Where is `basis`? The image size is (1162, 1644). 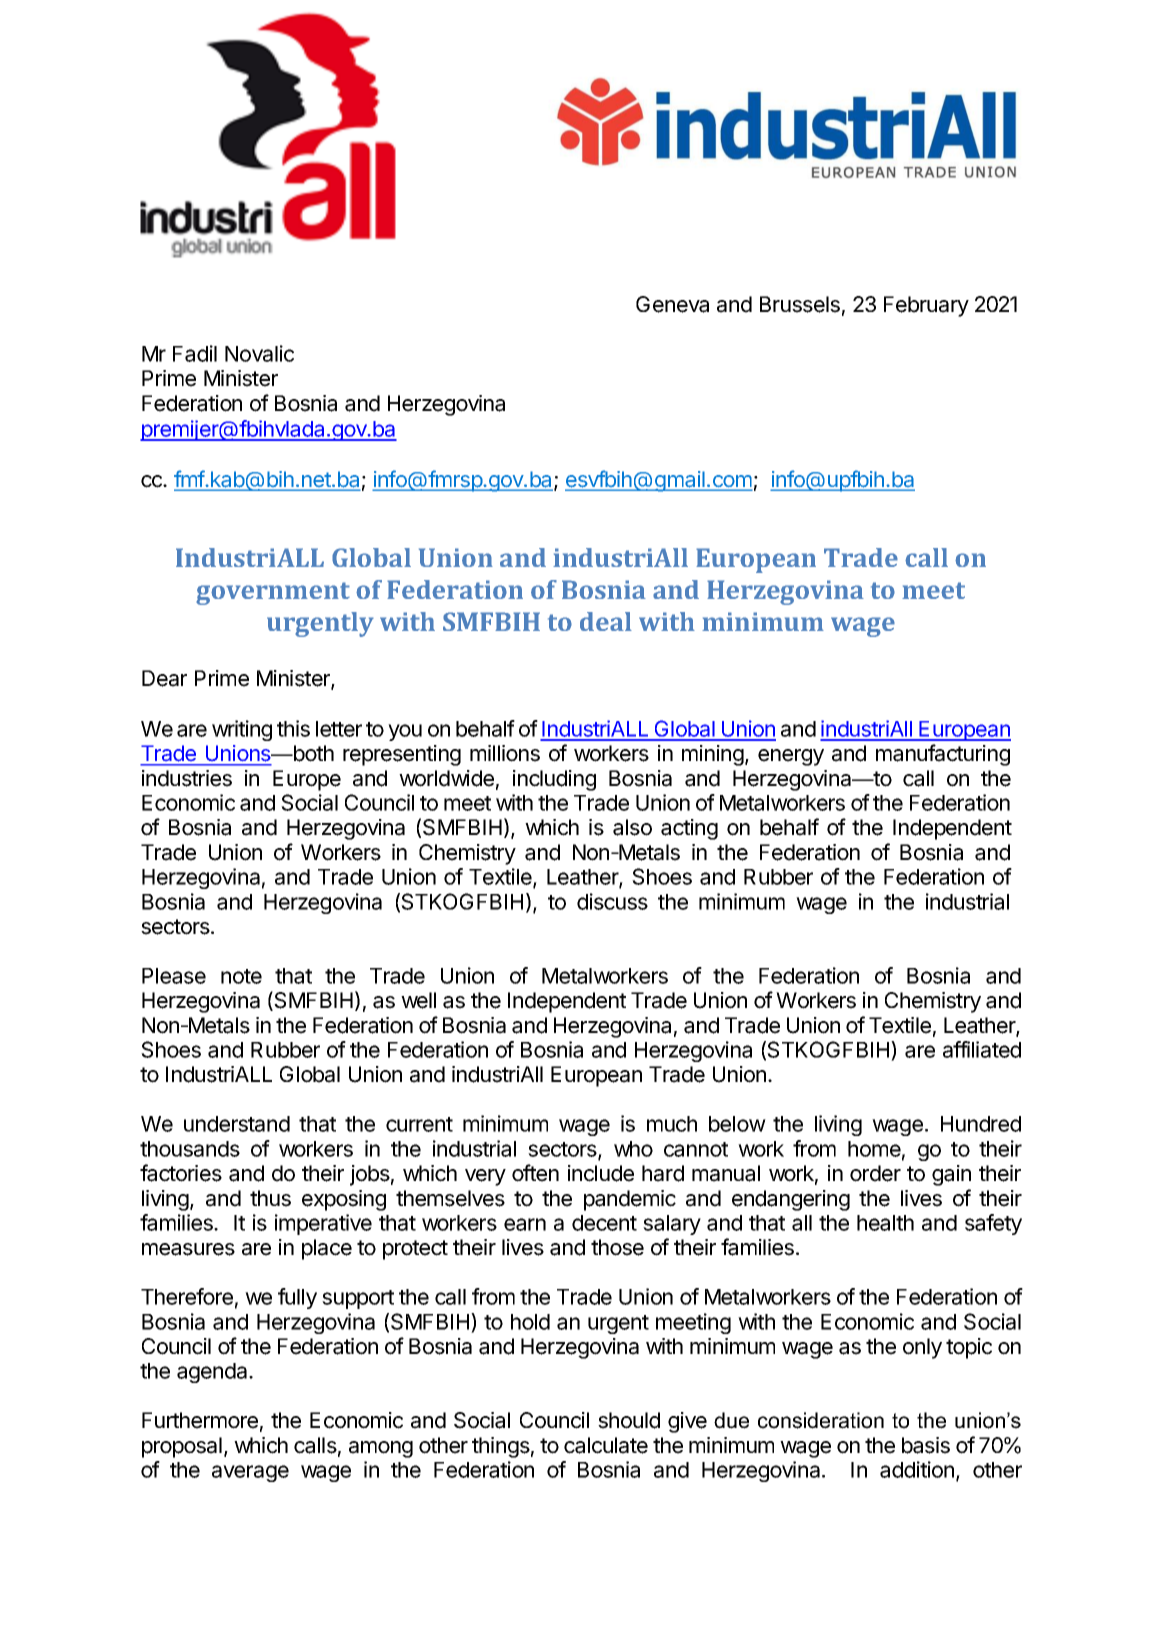
basis is located at coordinates (926, 1445).
